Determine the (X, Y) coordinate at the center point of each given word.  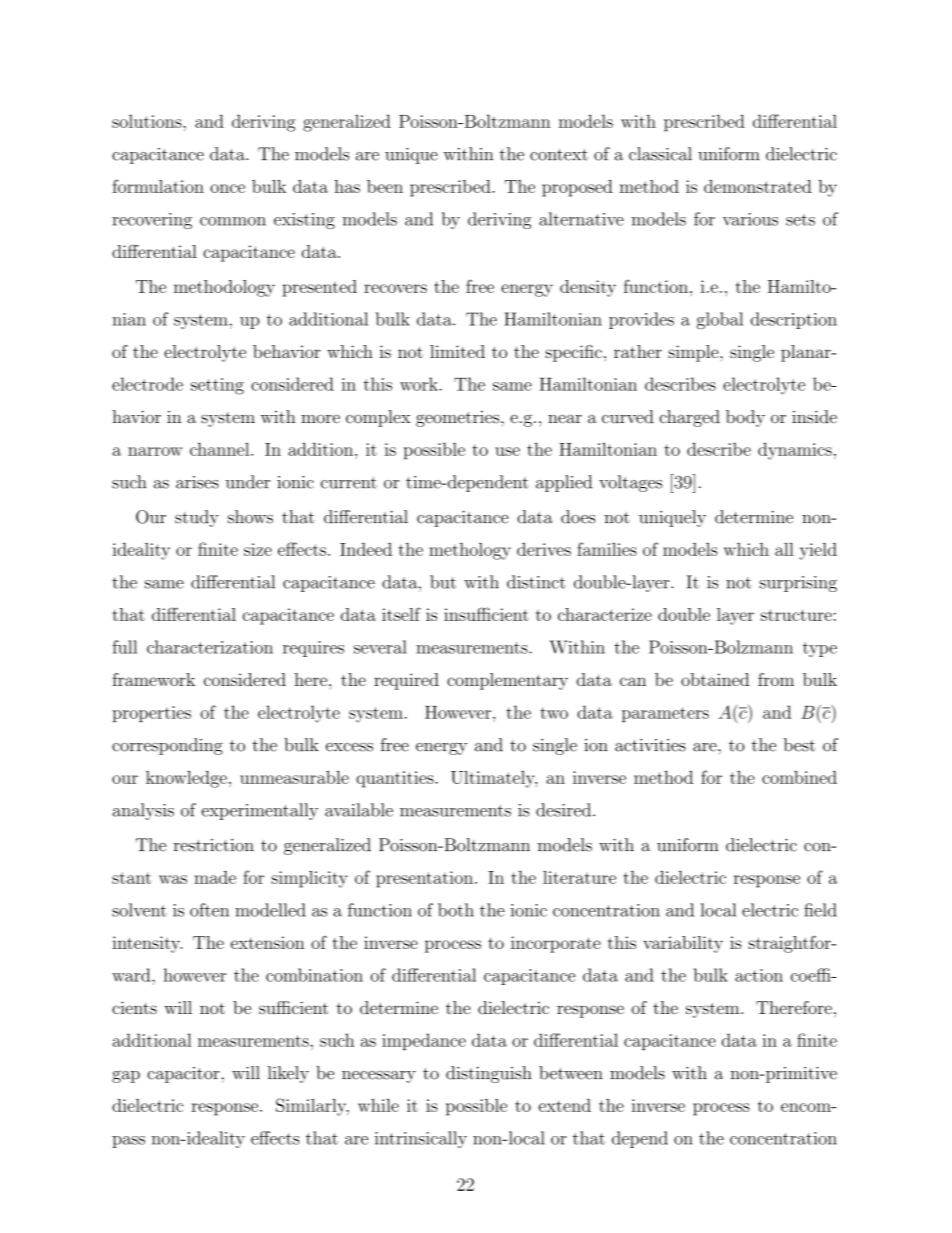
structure (796, 615)
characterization (210, 647)
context (559, 155)
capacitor (185, 1075)
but (443, 582)
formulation (158, 186)
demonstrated (758, 186)
